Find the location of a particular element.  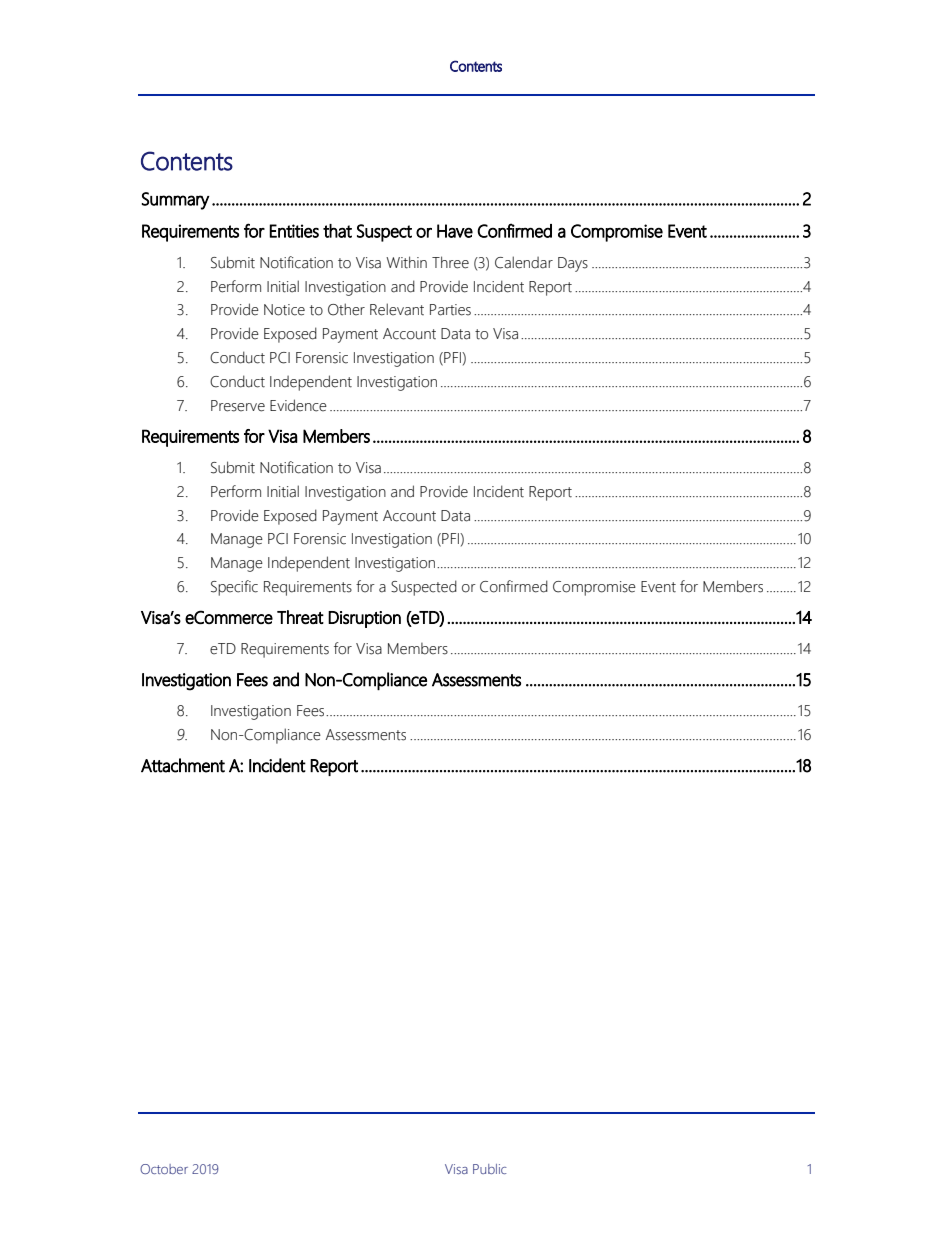

Relevant is located at coordinates (397, 309).
